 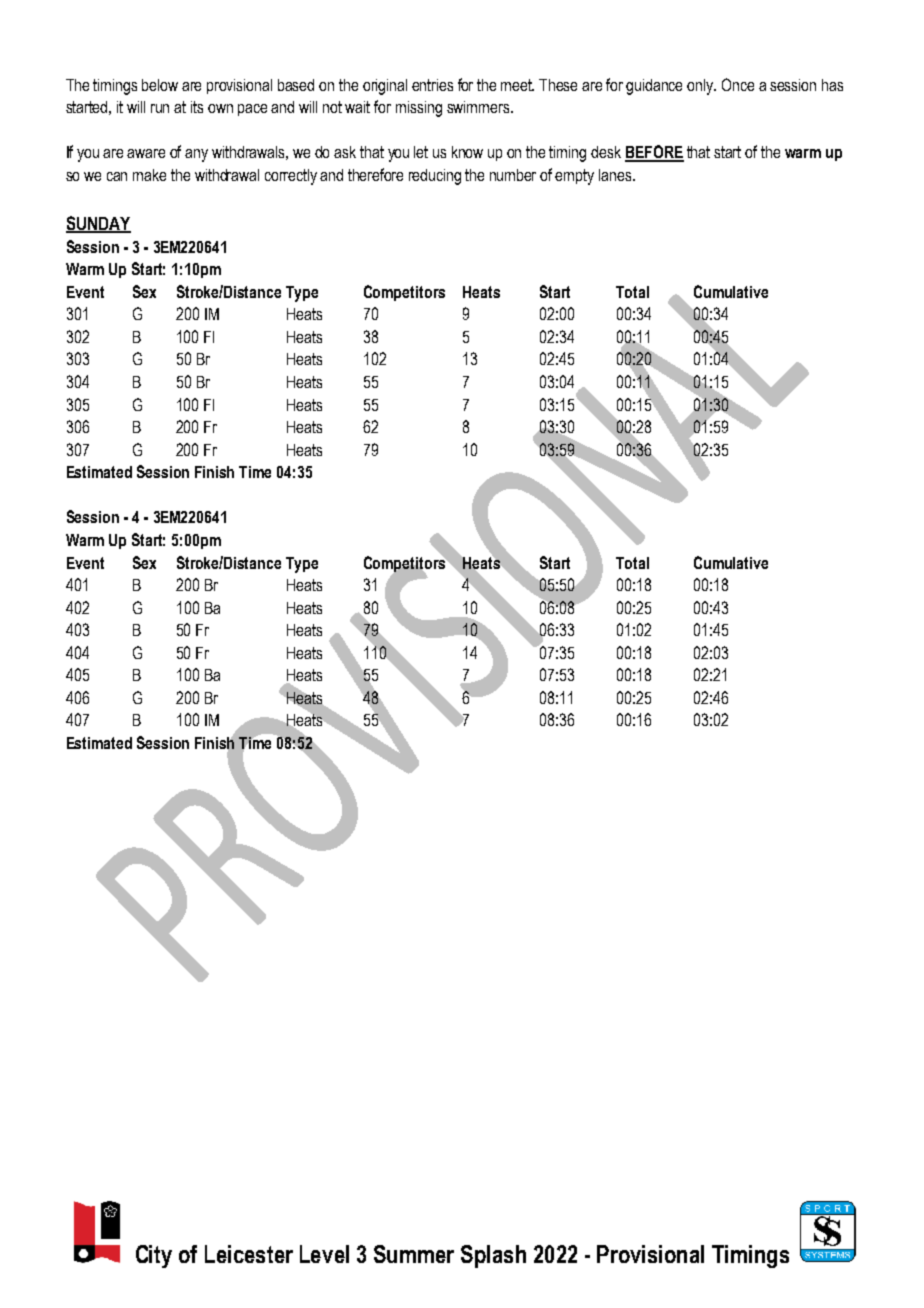 What do you see at coordinates (414, 1254) in the image?
I see `Summer` at bounding box center [414, 1254].
